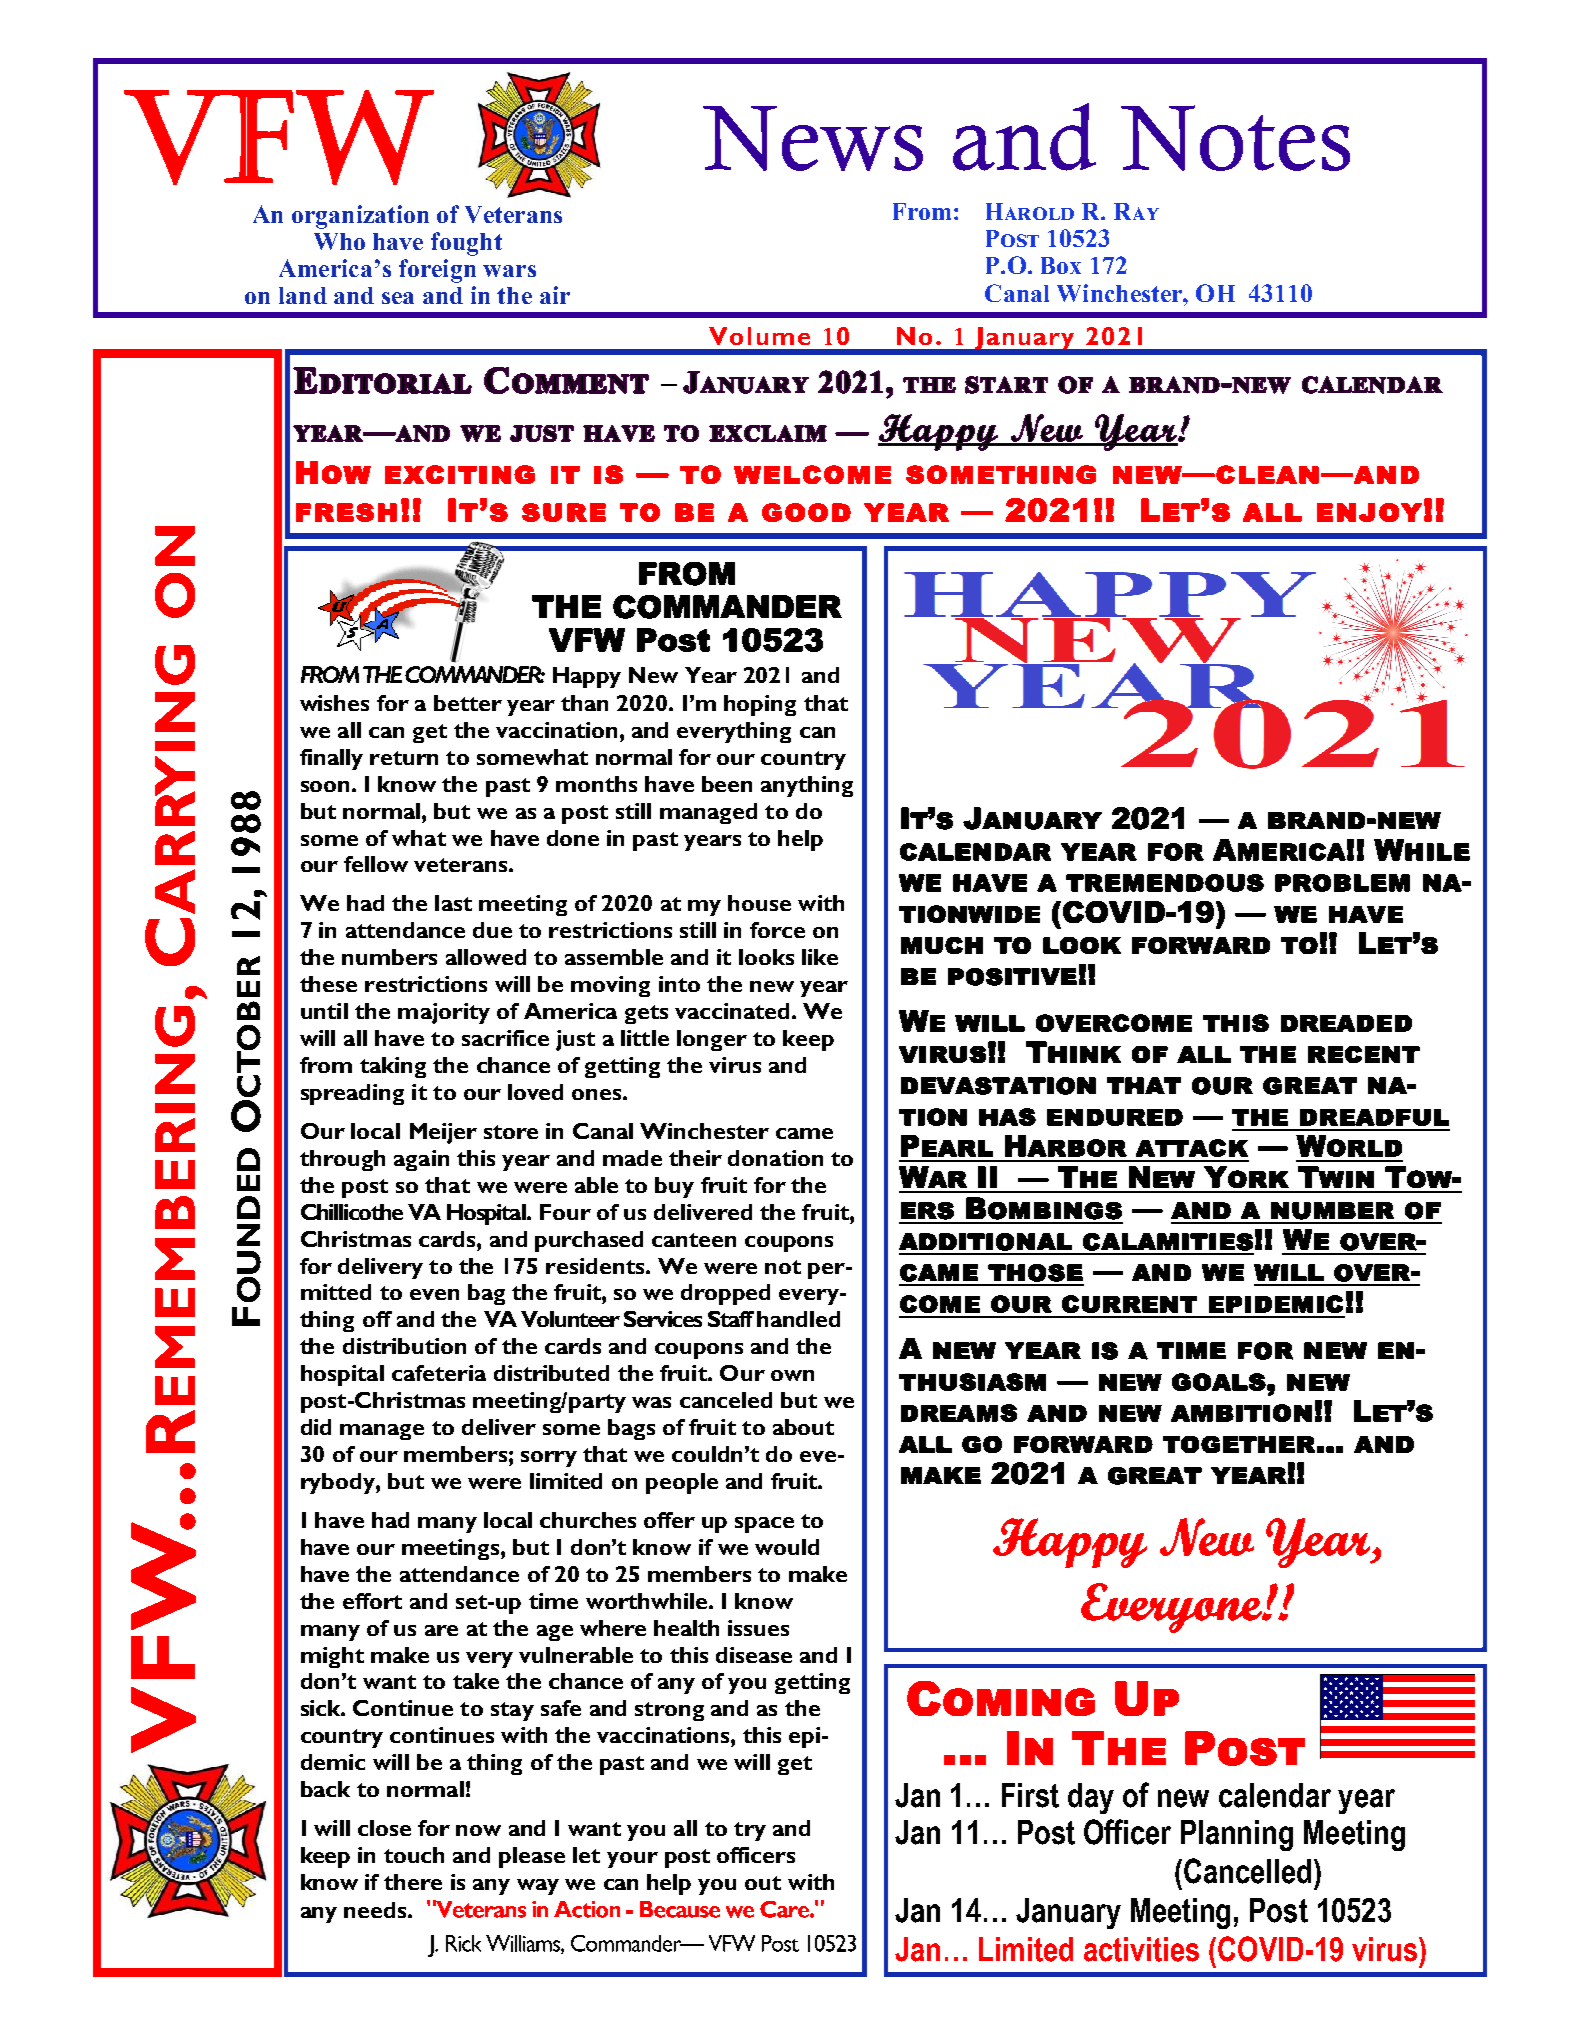 The width and height of the document is (1580, 2041). I want to click on Notes, so click(1235, 138).
